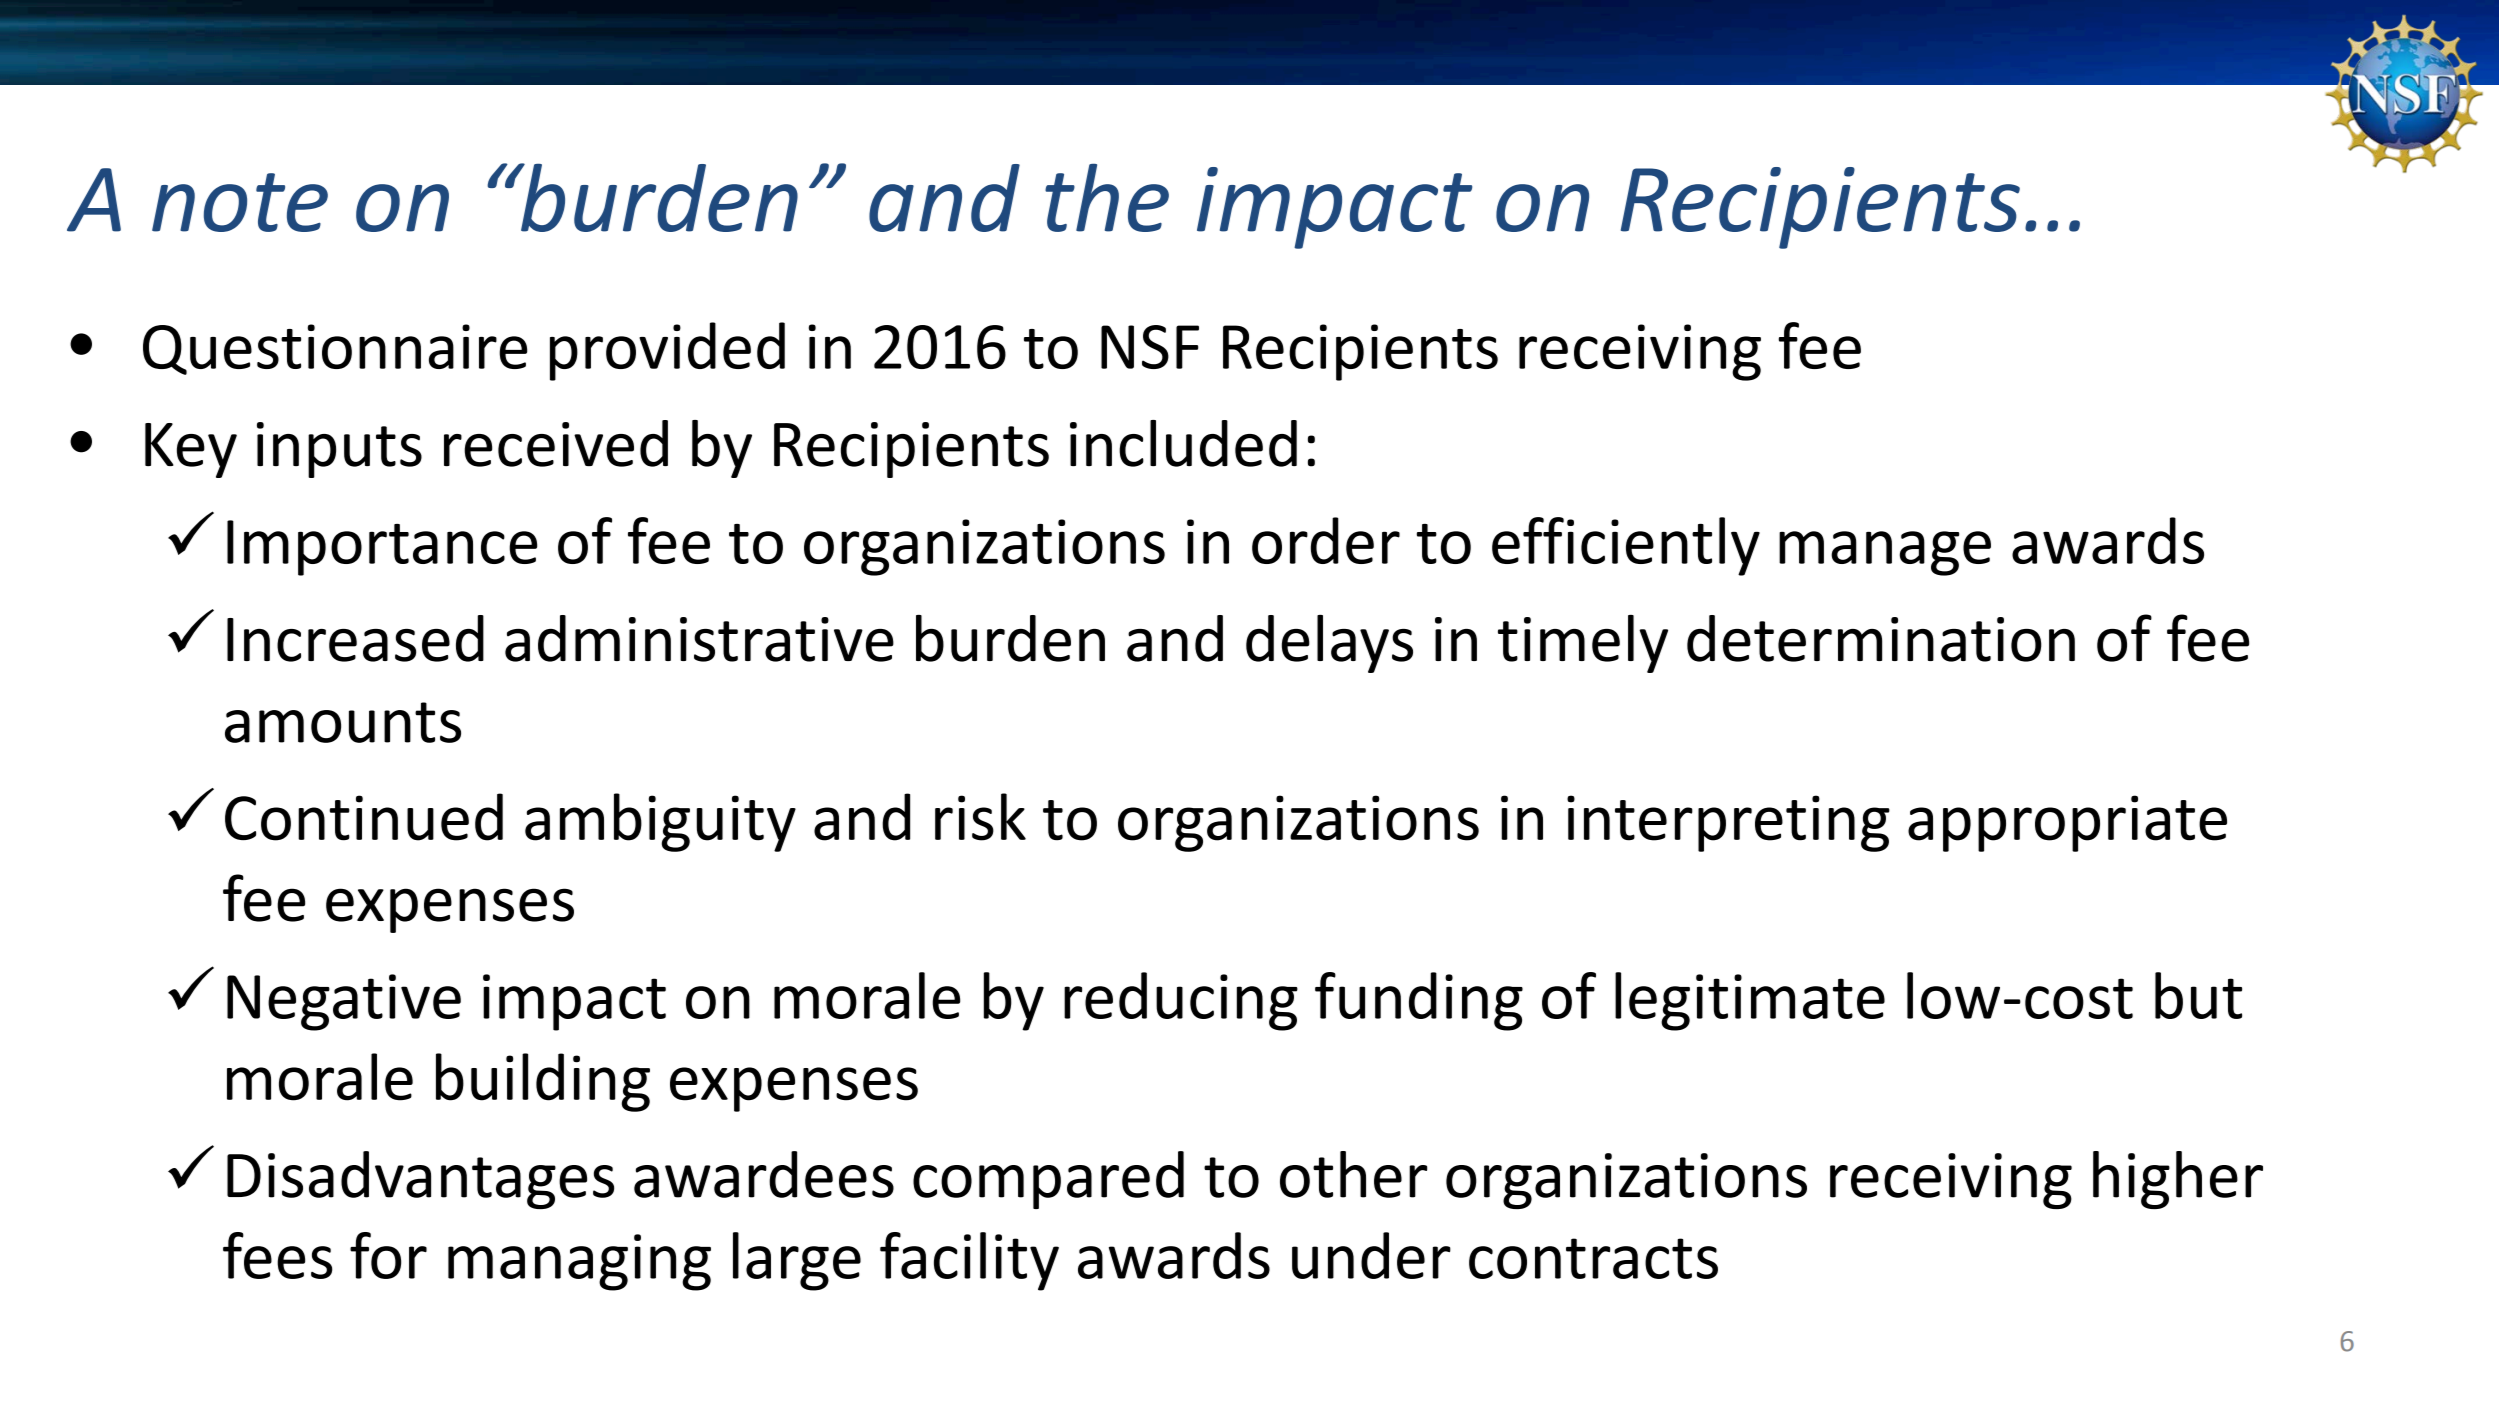  I want to click on NSF, so click(1150, 347).
